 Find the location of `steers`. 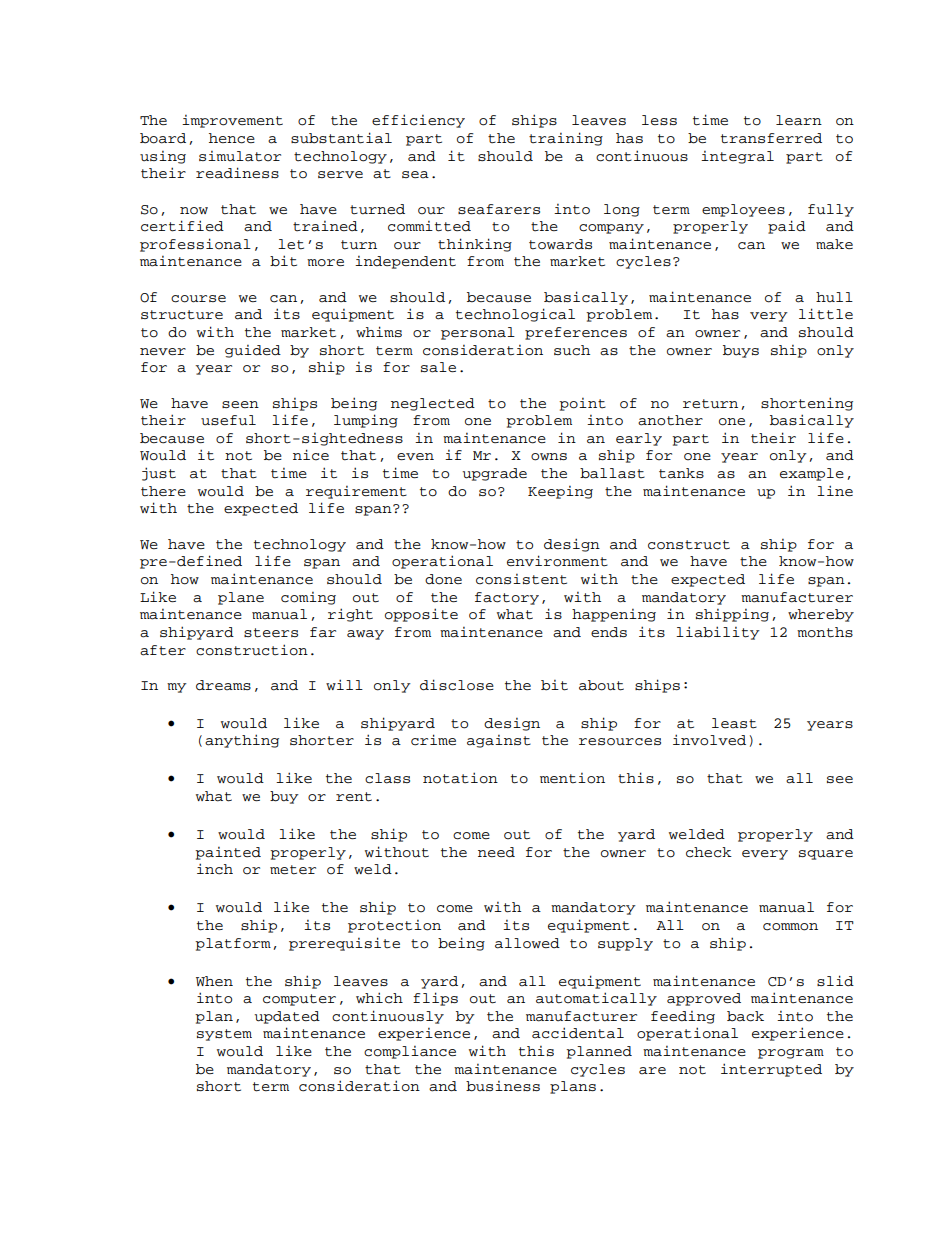

steers is located at coordinates (271, 633).
